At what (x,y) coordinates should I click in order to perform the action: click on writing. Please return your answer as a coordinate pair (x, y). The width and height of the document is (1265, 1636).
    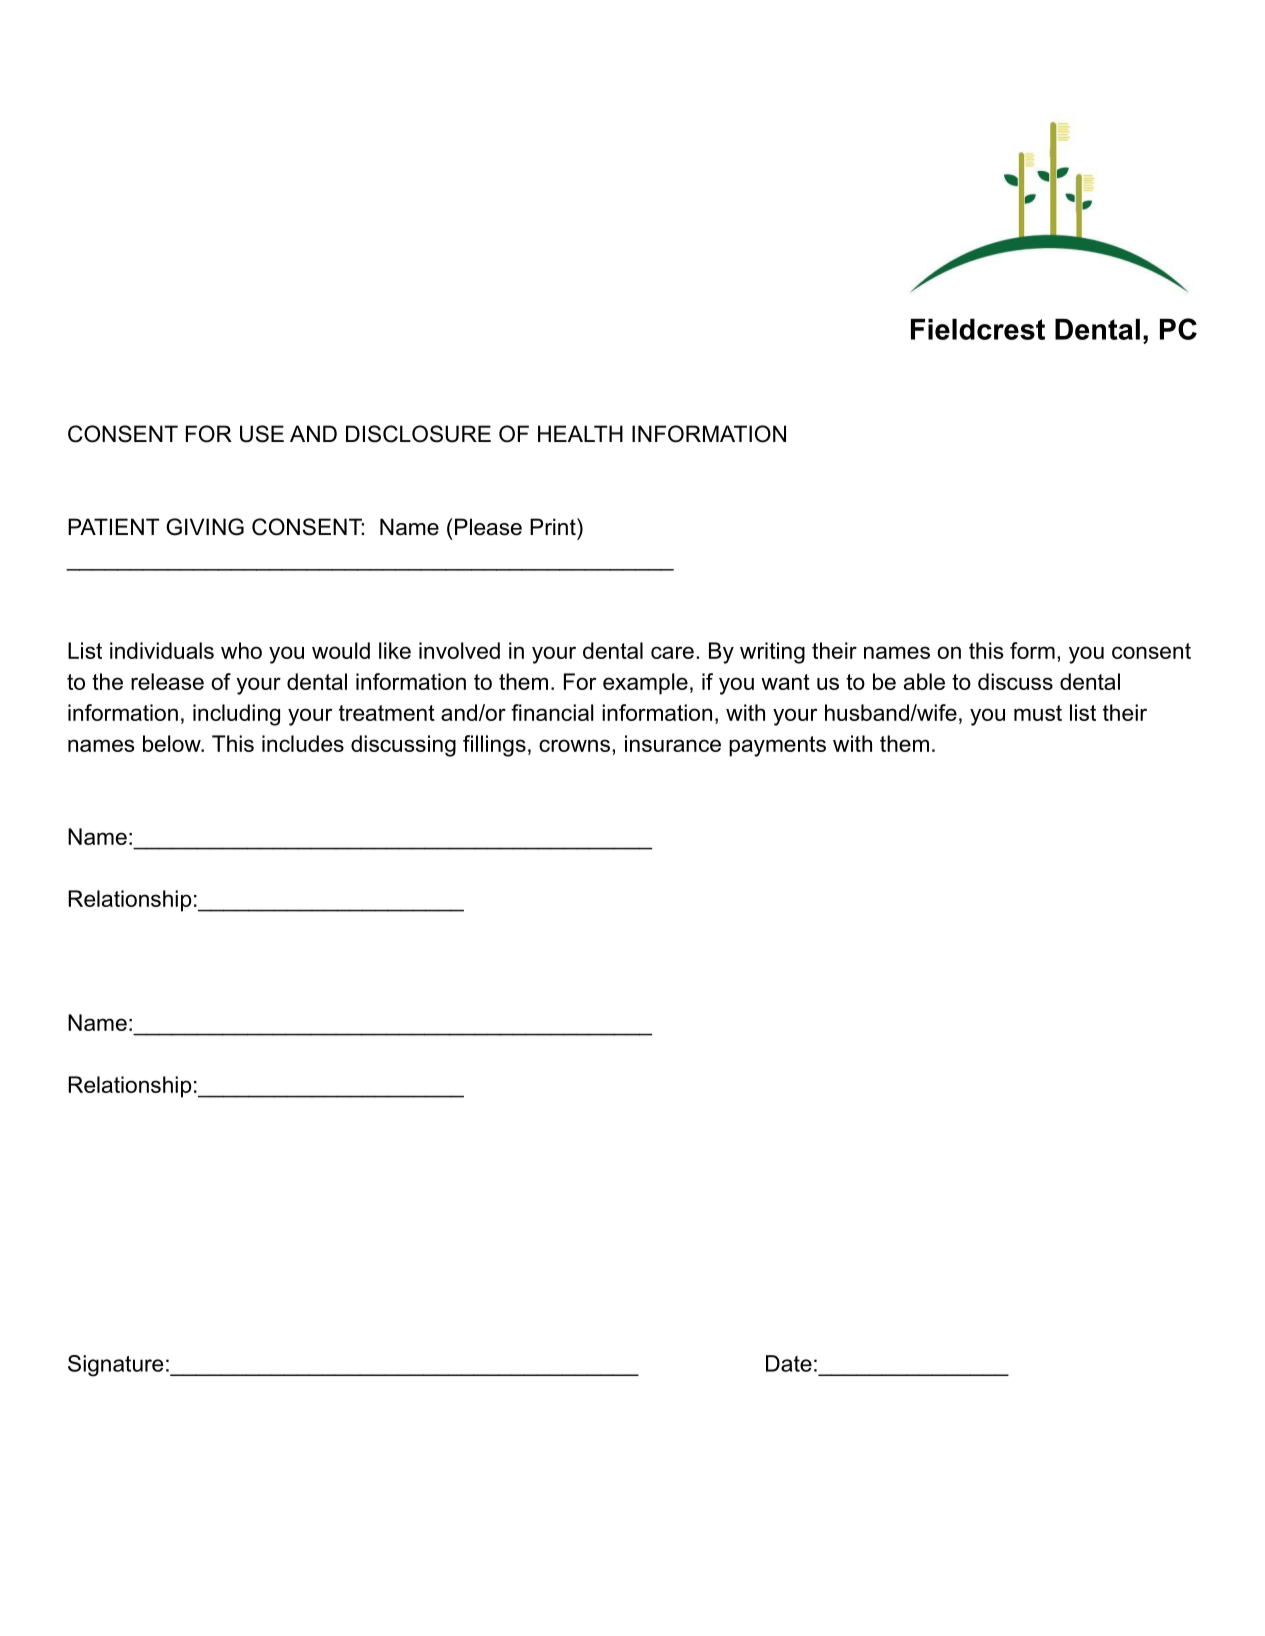
    Looking at the image, I should click on (772, 653).
